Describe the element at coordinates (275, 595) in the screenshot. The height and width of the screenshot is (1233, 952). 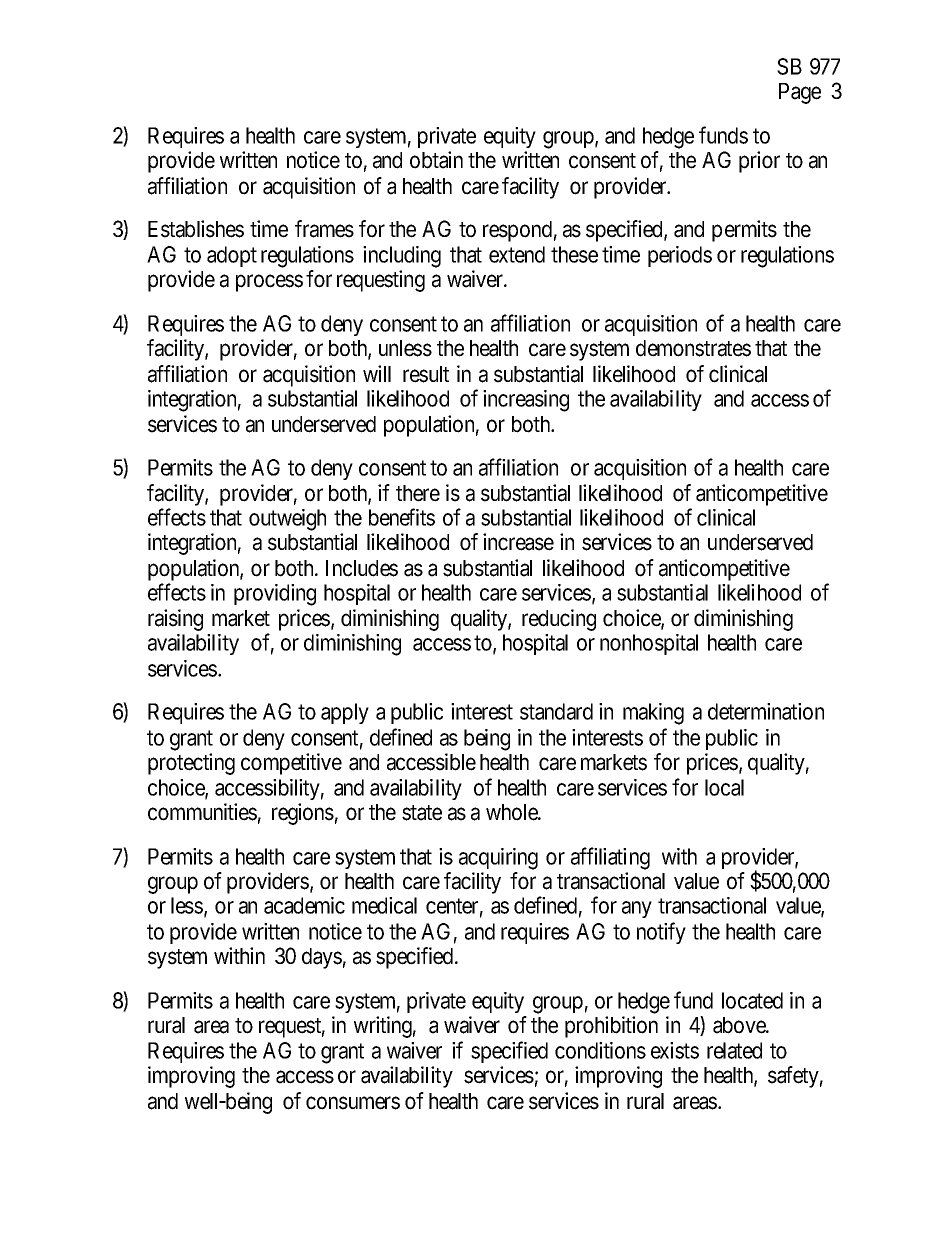
I see `providing` at that location.
